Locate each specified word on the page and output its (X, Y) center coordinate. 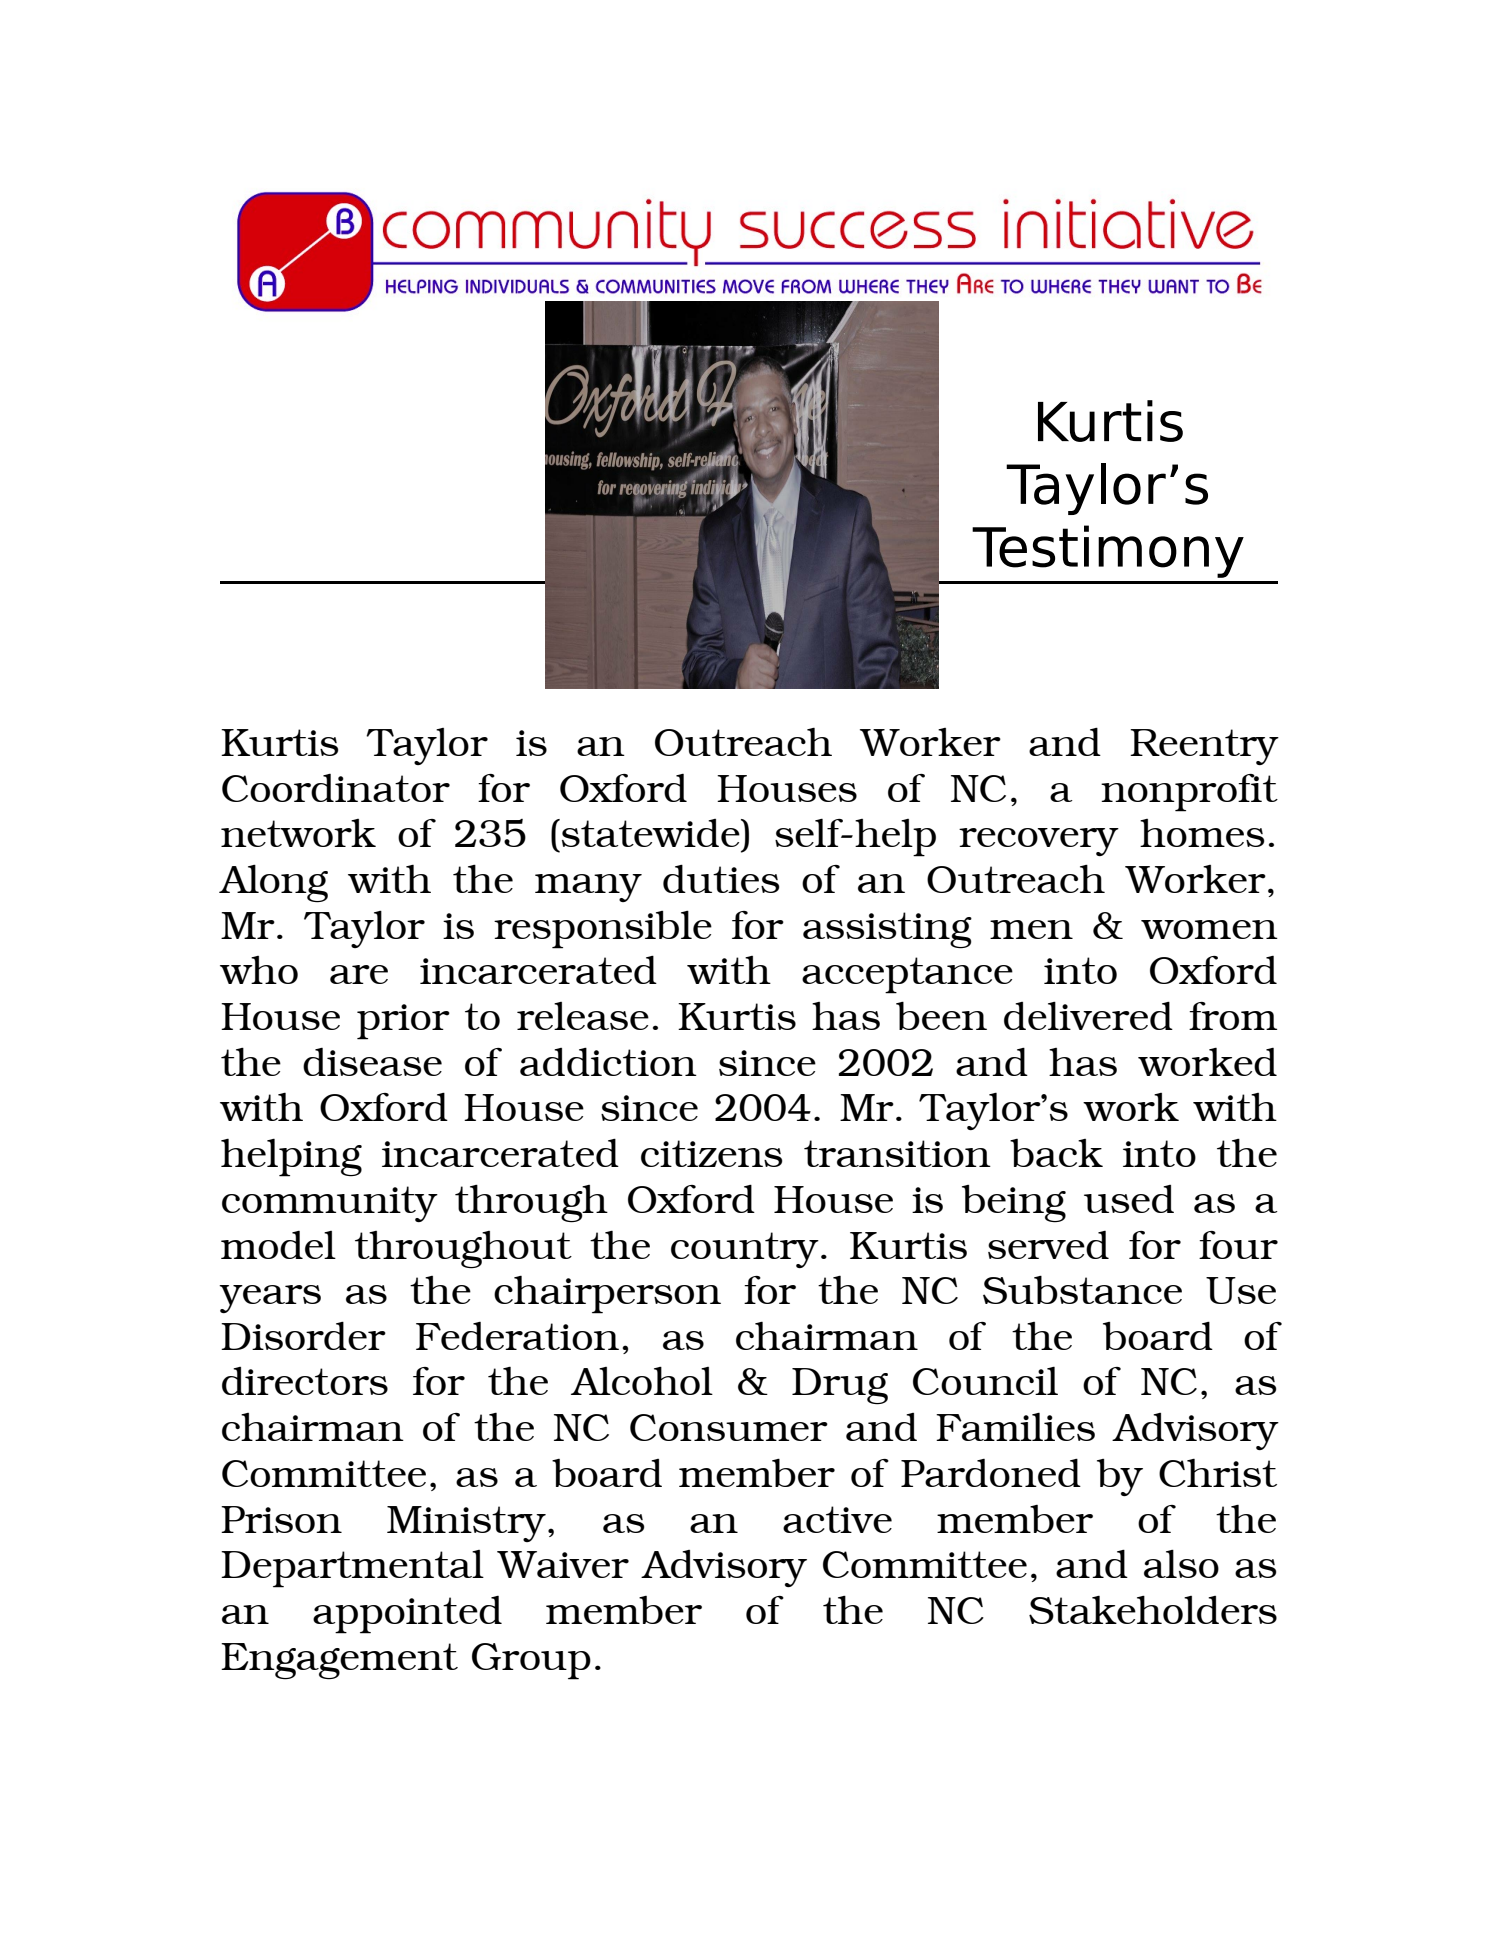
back (1056, 1153)
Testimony (1108, 551)
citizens (711, 1153)
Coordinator (336, 788)
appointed (407, 1615)
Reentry (1204, 747)
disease (372, 1062)
